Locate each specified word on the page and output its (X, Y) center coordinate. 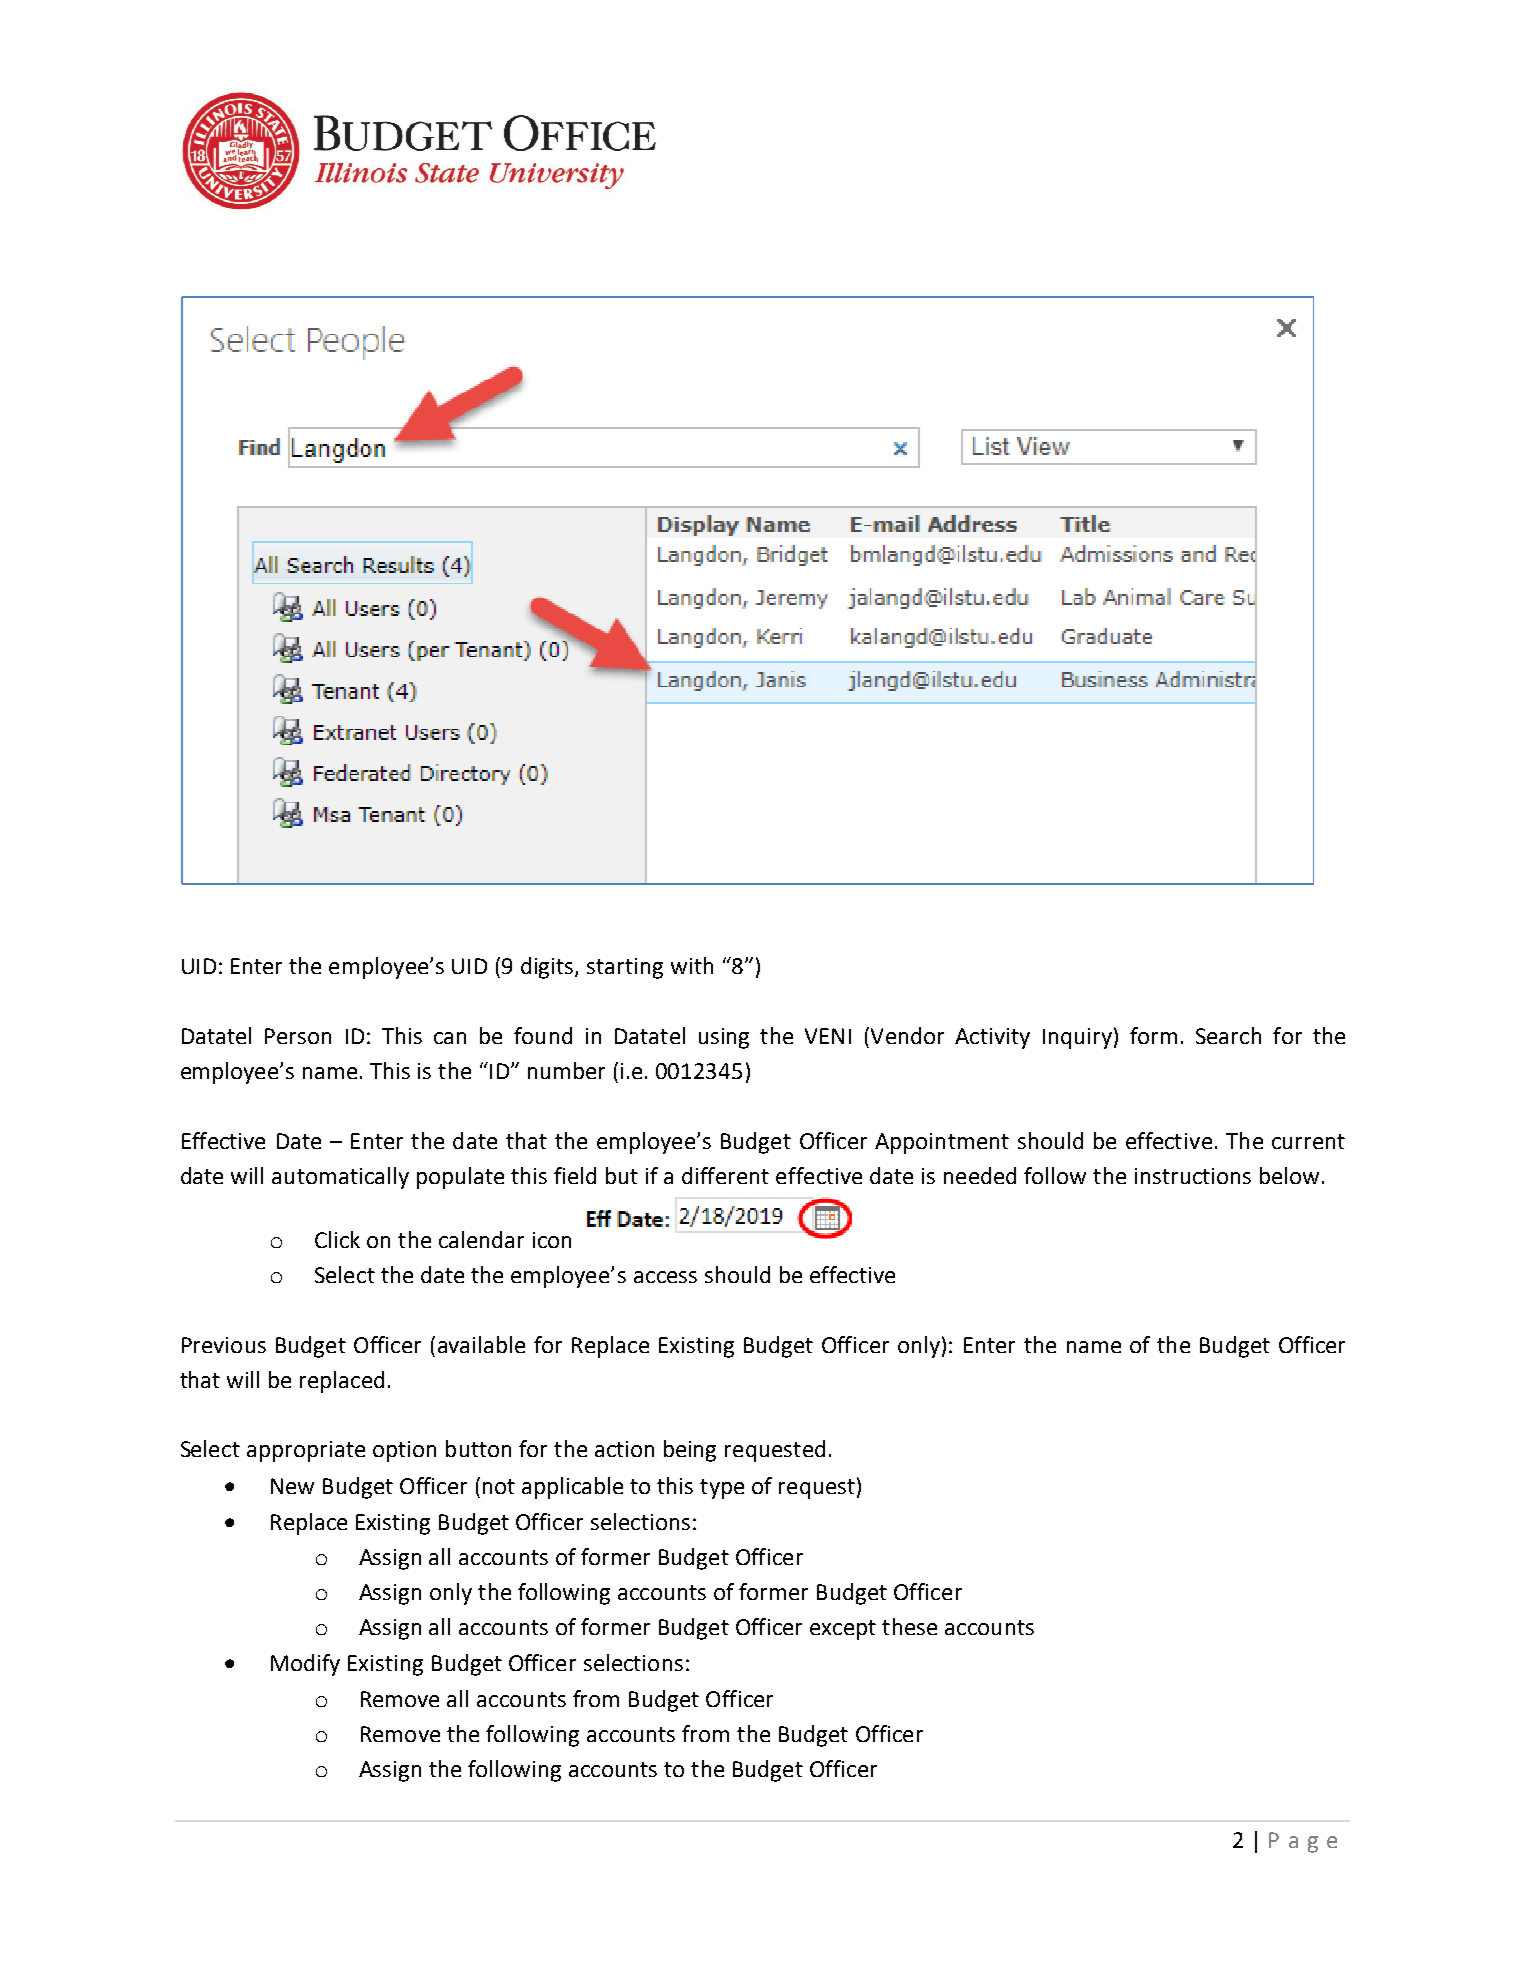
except (843, 1630)
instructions (1193, 1176)
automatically (340, 1178)
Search (1228, 1035)
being (690, 1451)
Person (298, 1036)
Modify (305, 1665)
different (725, 1175)
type (722, 1489)
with (692, 965)
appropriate (306, 1451)
